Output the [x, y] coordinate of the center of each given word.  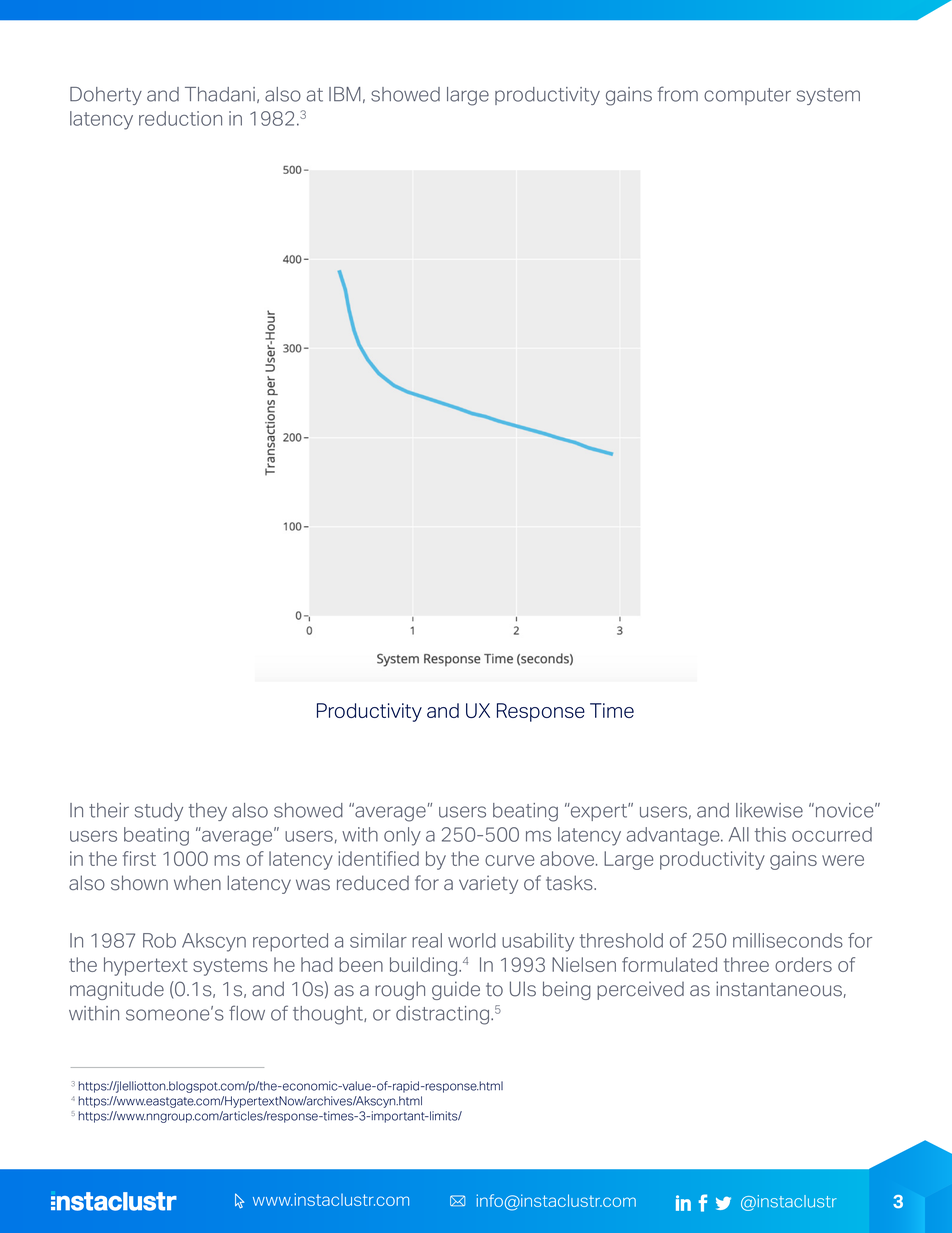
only [402, 836]
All [739, 834]
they [208, 812]
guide [456, 990]
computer [747, 96]
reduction [180, 118]
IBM [345, 94]
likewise [769, 810]
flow [247, 1013]
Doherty [106, 96]
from [678, 94]
